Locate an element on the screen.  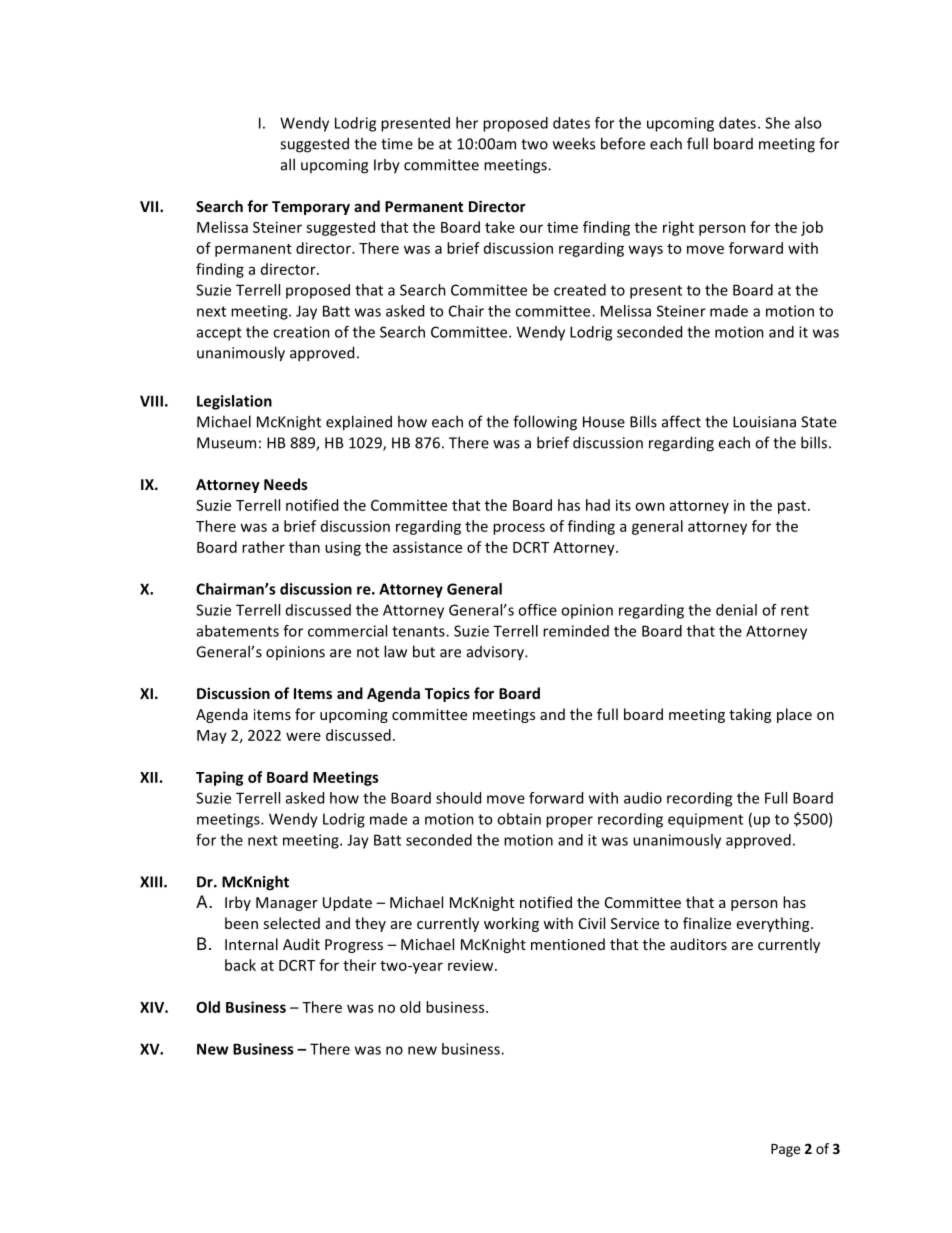
should is located at coordinates (458, 798).
